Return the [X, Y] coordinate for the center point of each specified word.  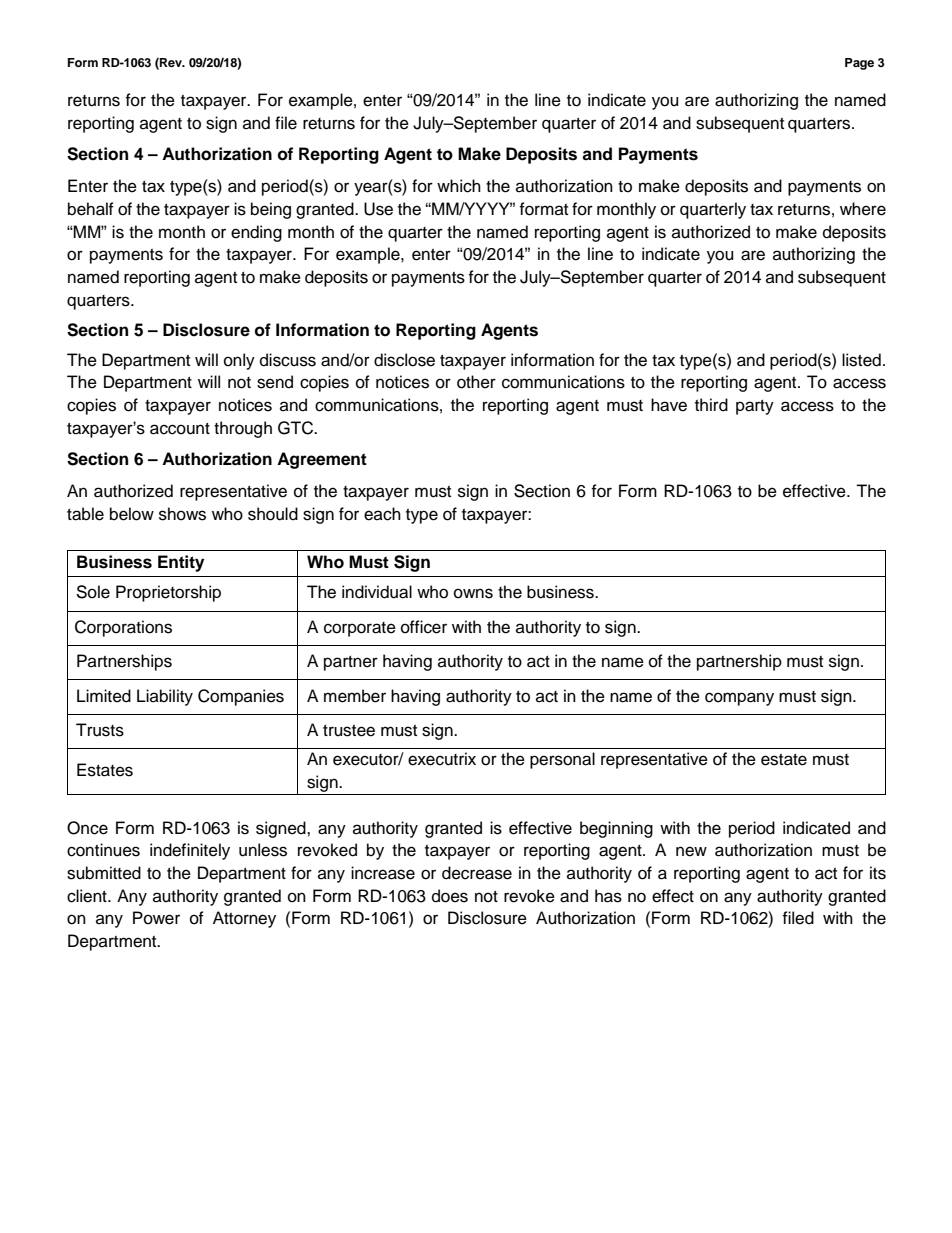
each [382, 514]
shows [182, 514]
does [450, 896]
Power [156, 918]
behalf [91, 209]
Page [859, 64]
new [691, 851]
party [755, 407]
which [459, 186]
